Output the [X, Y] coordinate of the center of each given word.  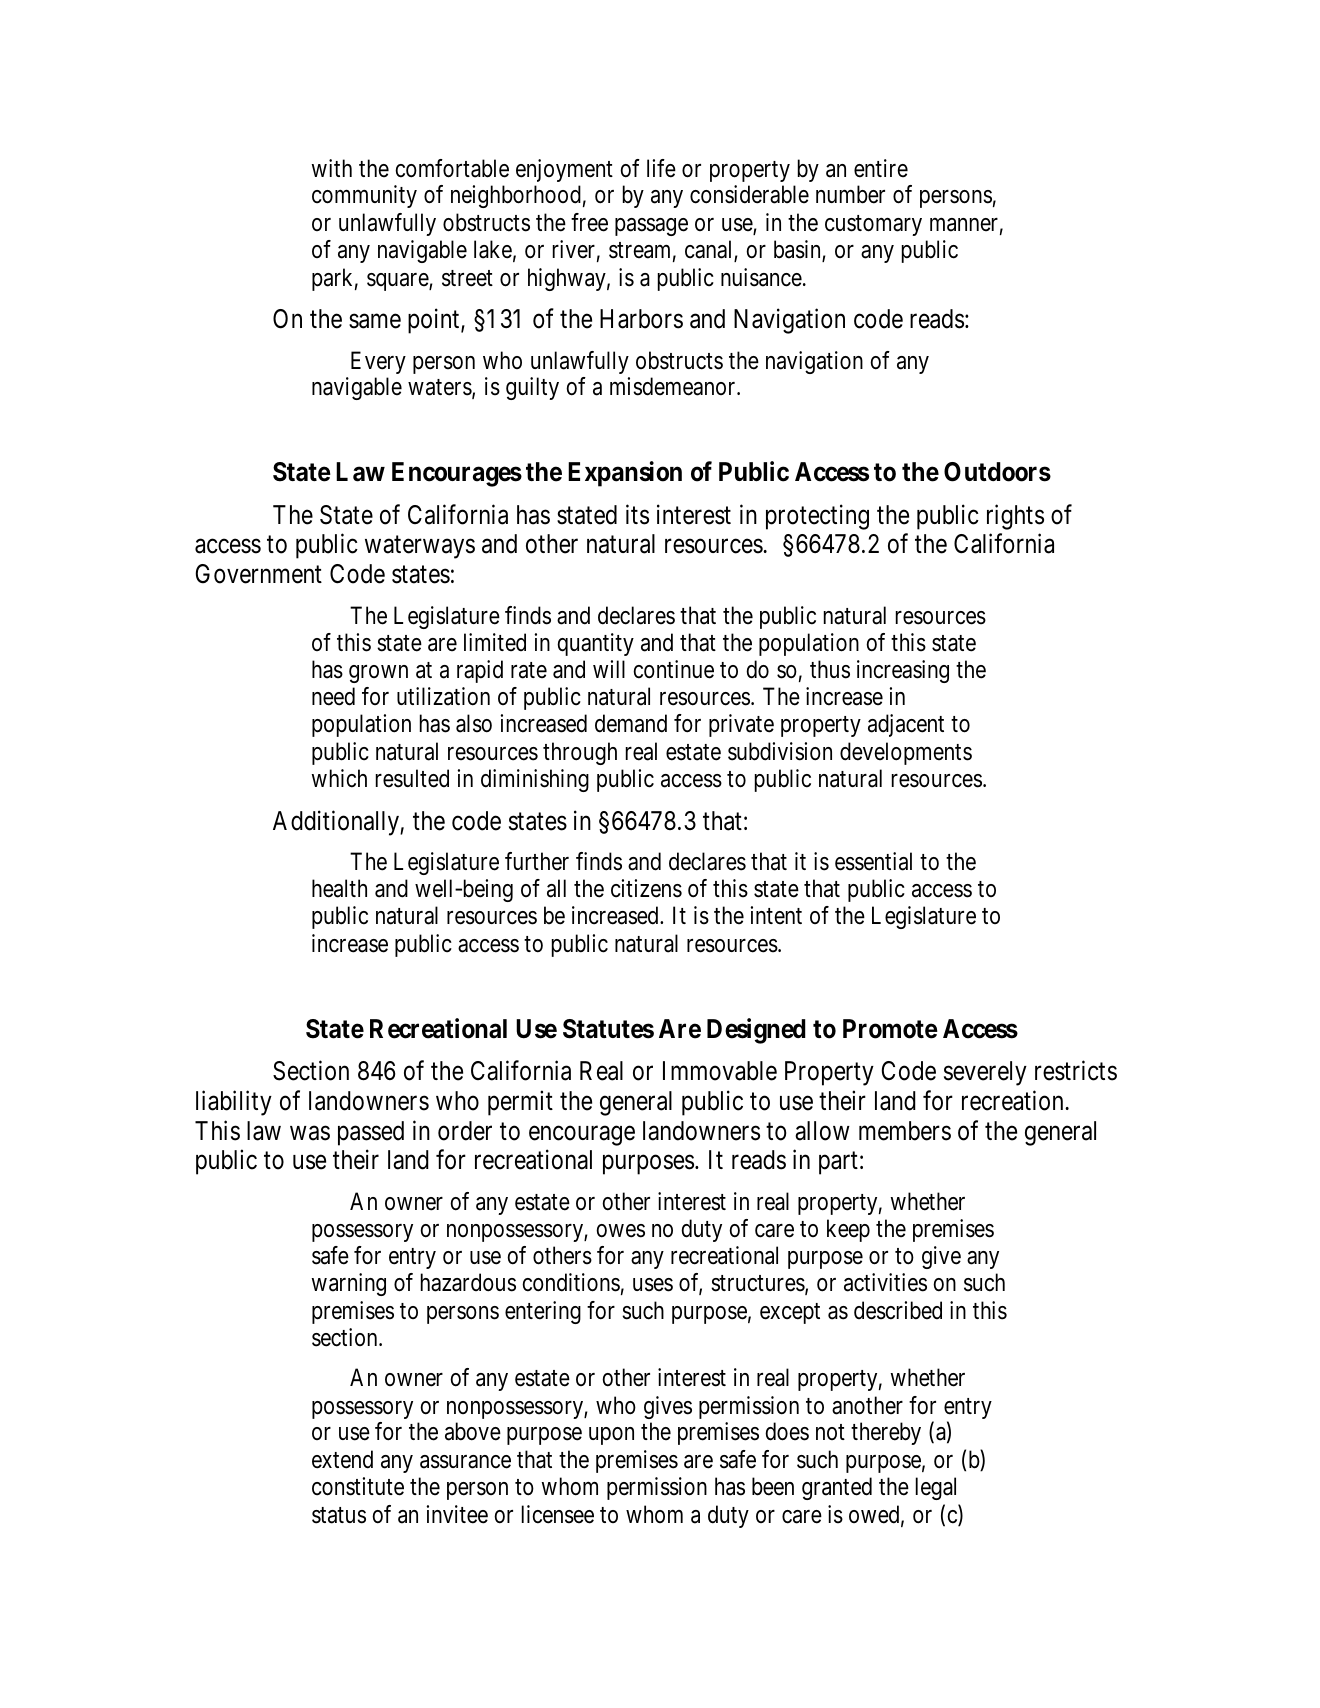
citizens [646, 888]
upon [611, 1436]
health [339, 888]
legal [936, 1488]
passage [651, 227]
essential [873, 861]
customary [873, 225]
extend [342, 1459]
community [364, 196]
